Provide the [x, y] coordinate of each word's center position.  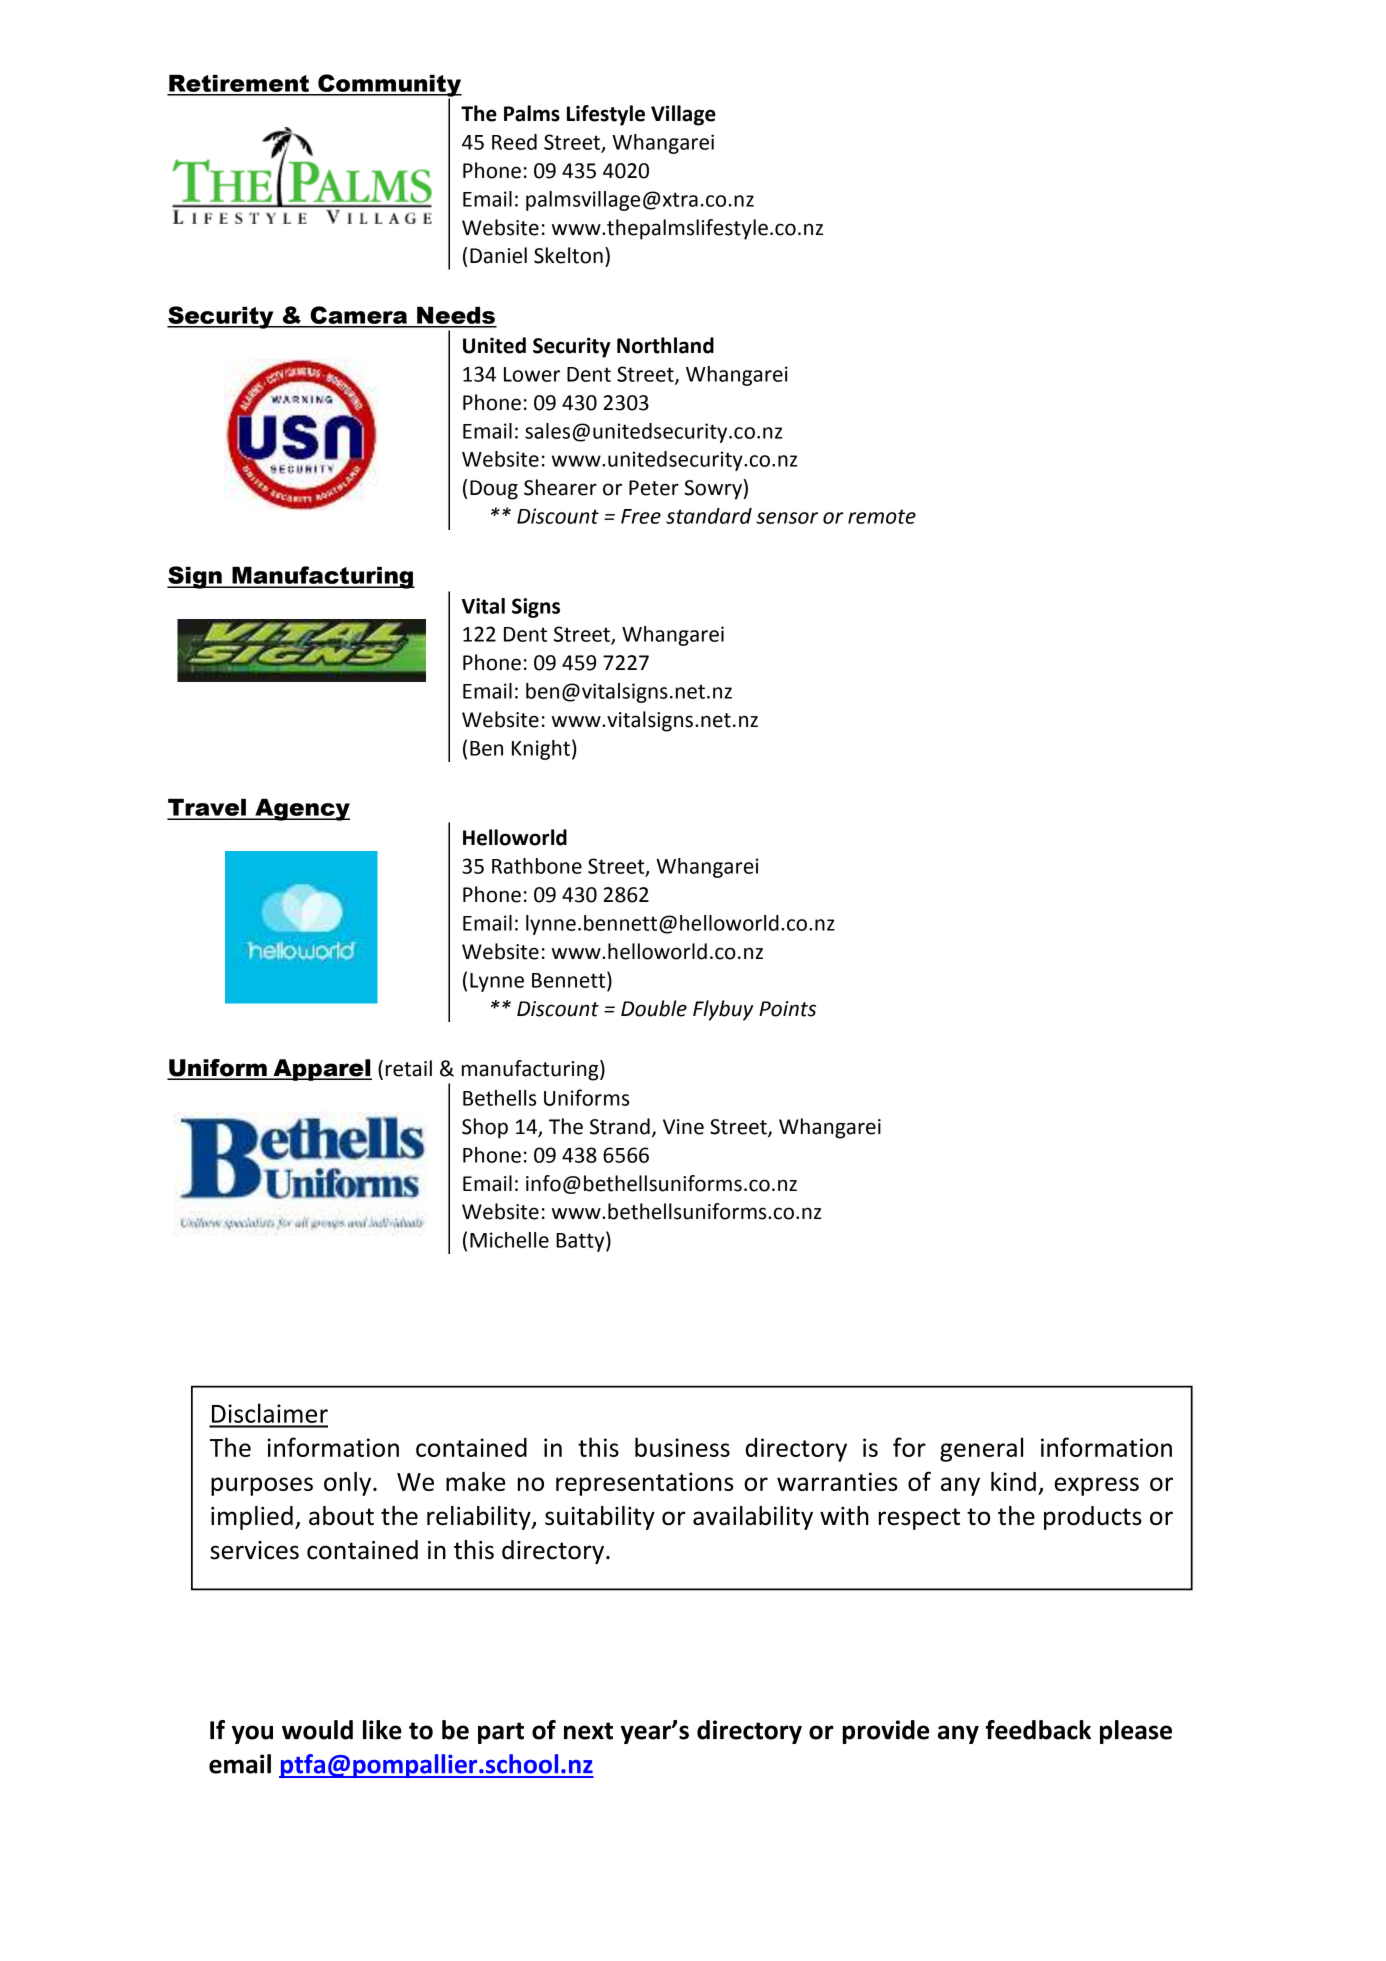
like [382, 1730]
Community [389, 86]
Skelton [568, 255]
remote [882, 516]
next [588, 1731]
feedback [1038, 1730]
